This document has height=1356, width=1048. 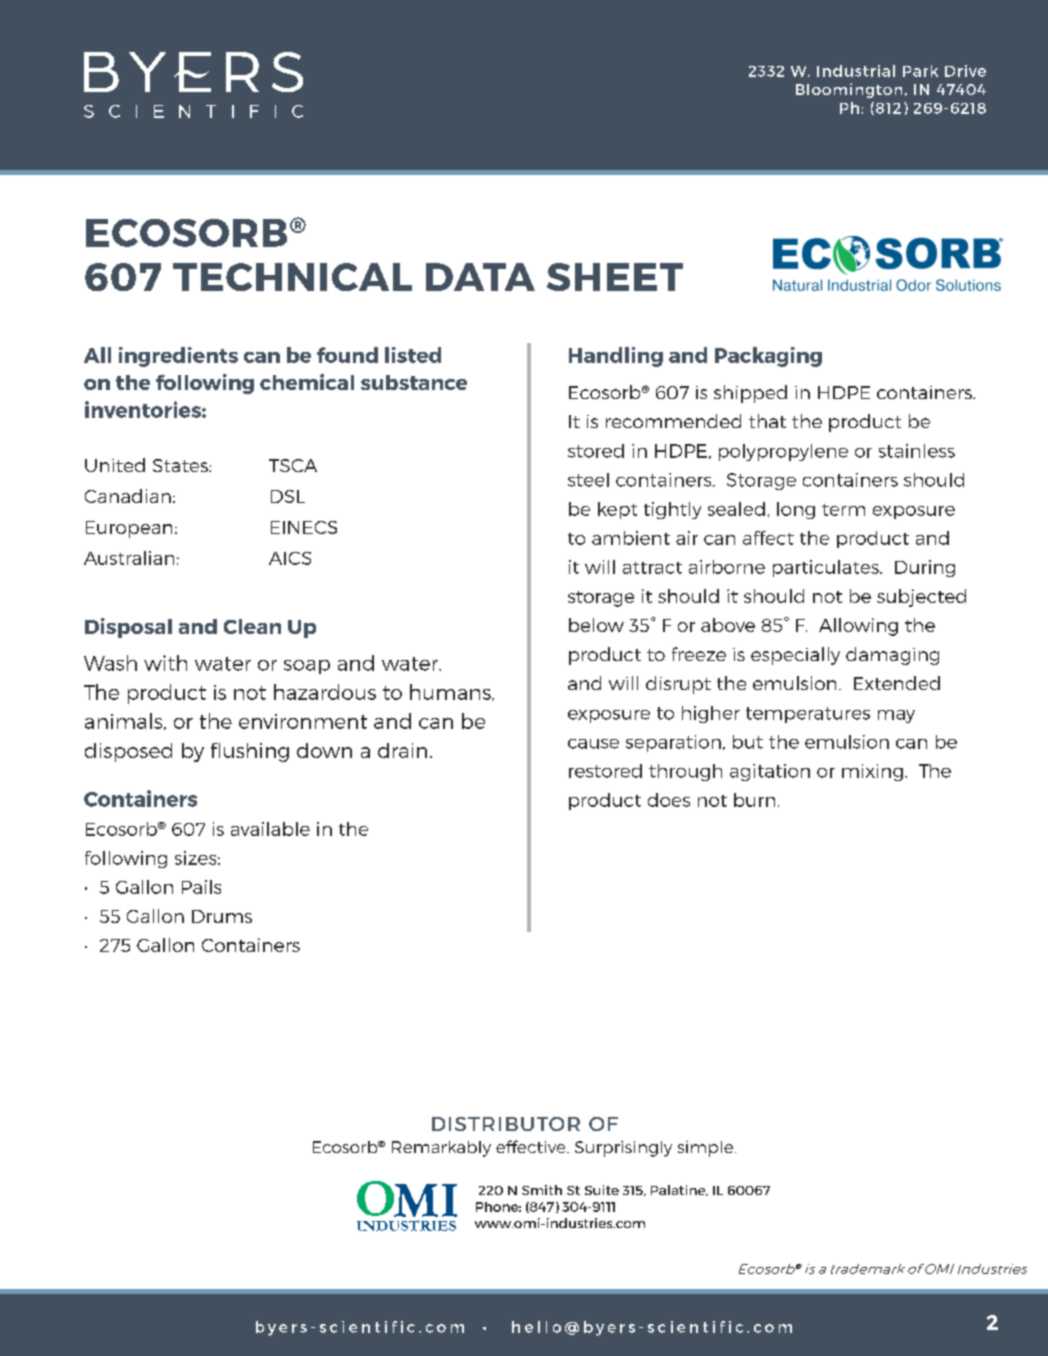 What do you see at coordinates (532, 1146) in the document?
I see `effective` at bounding box center [532, 1146].
